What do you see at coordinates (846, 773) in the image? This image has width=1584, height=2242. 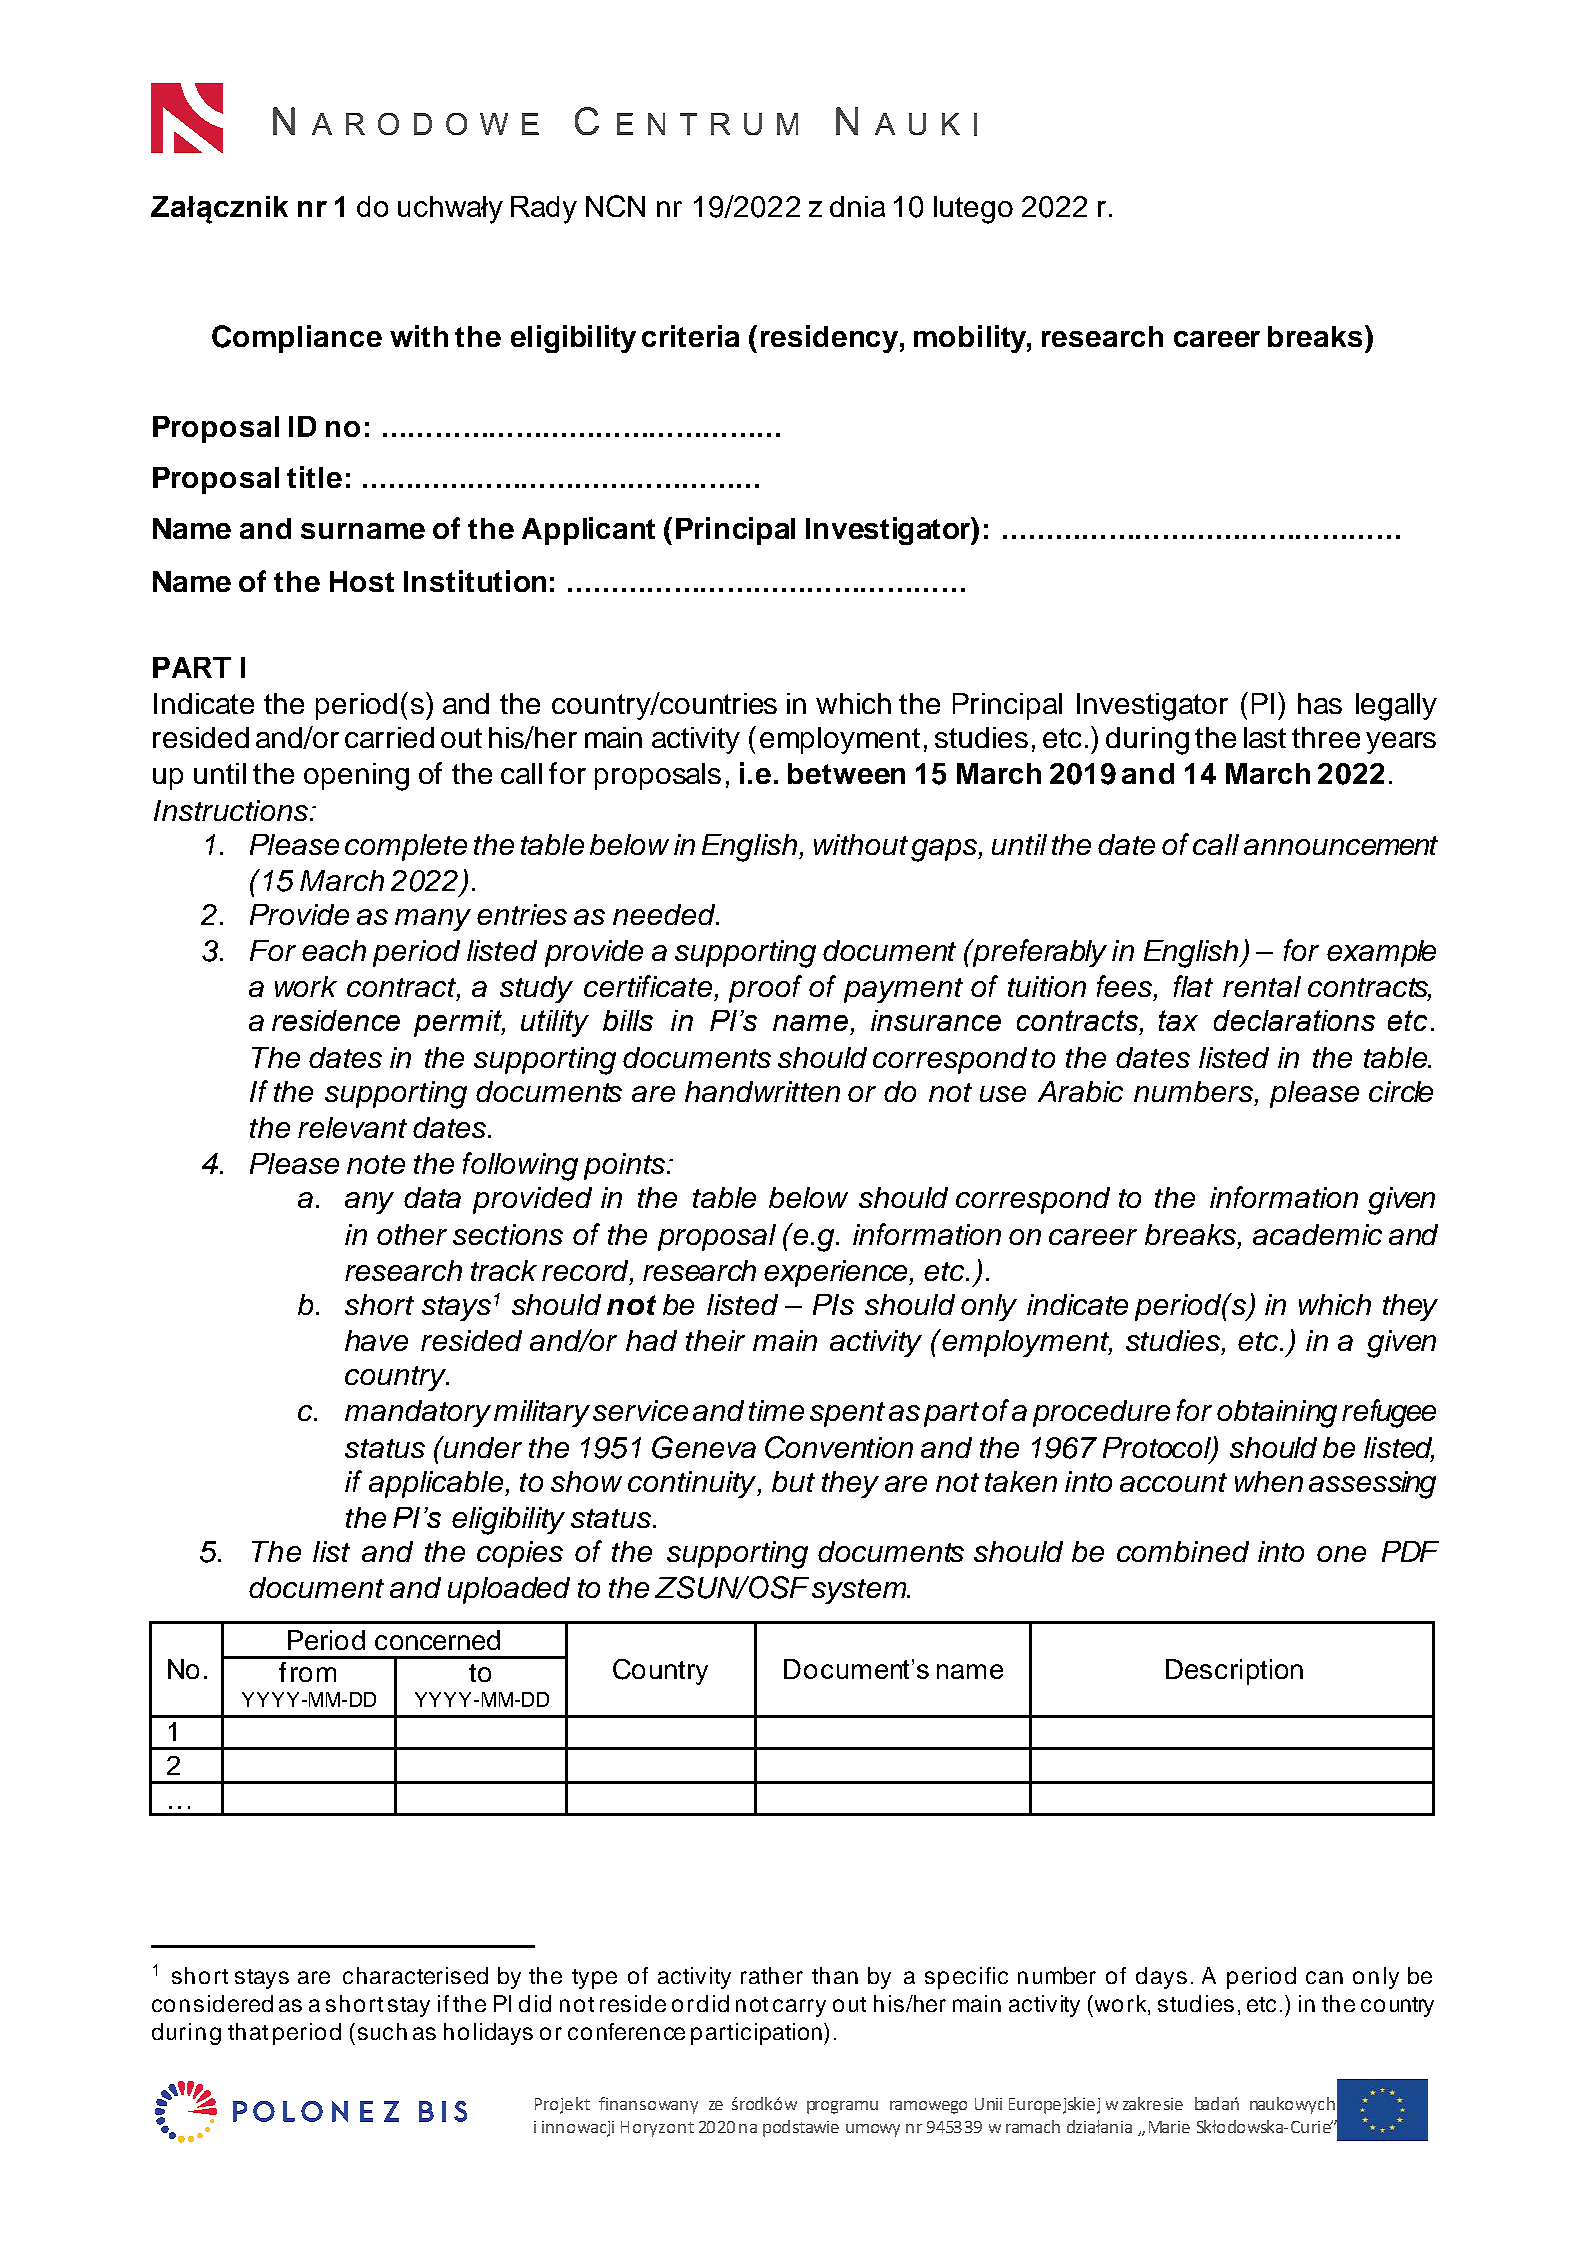 I see `between` at bounding box center [846, 773].
